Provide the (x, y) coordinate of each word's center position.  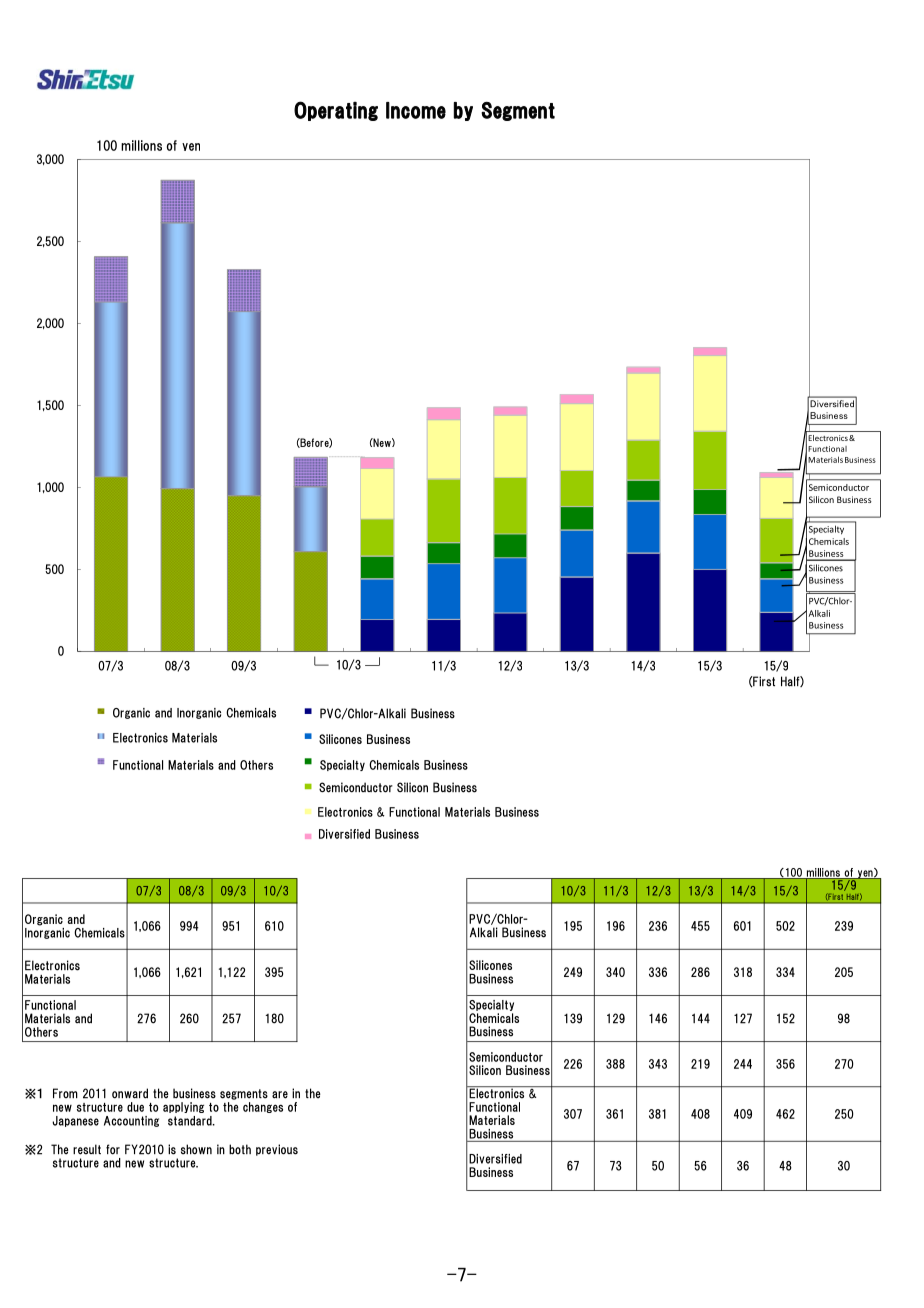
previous (277, 1150)
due (135, 1107)
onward (130, 1093)
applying (183, 1107)
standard (191, 1121)
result (87, 1149)
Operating (336, 111)
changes (263, 1107)
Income (416, 110)
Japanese (75, 1121)
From (65, 1093)
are (280, 1095)
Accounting (131, 1121)
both (240, 1149)
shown (196, 1149)
